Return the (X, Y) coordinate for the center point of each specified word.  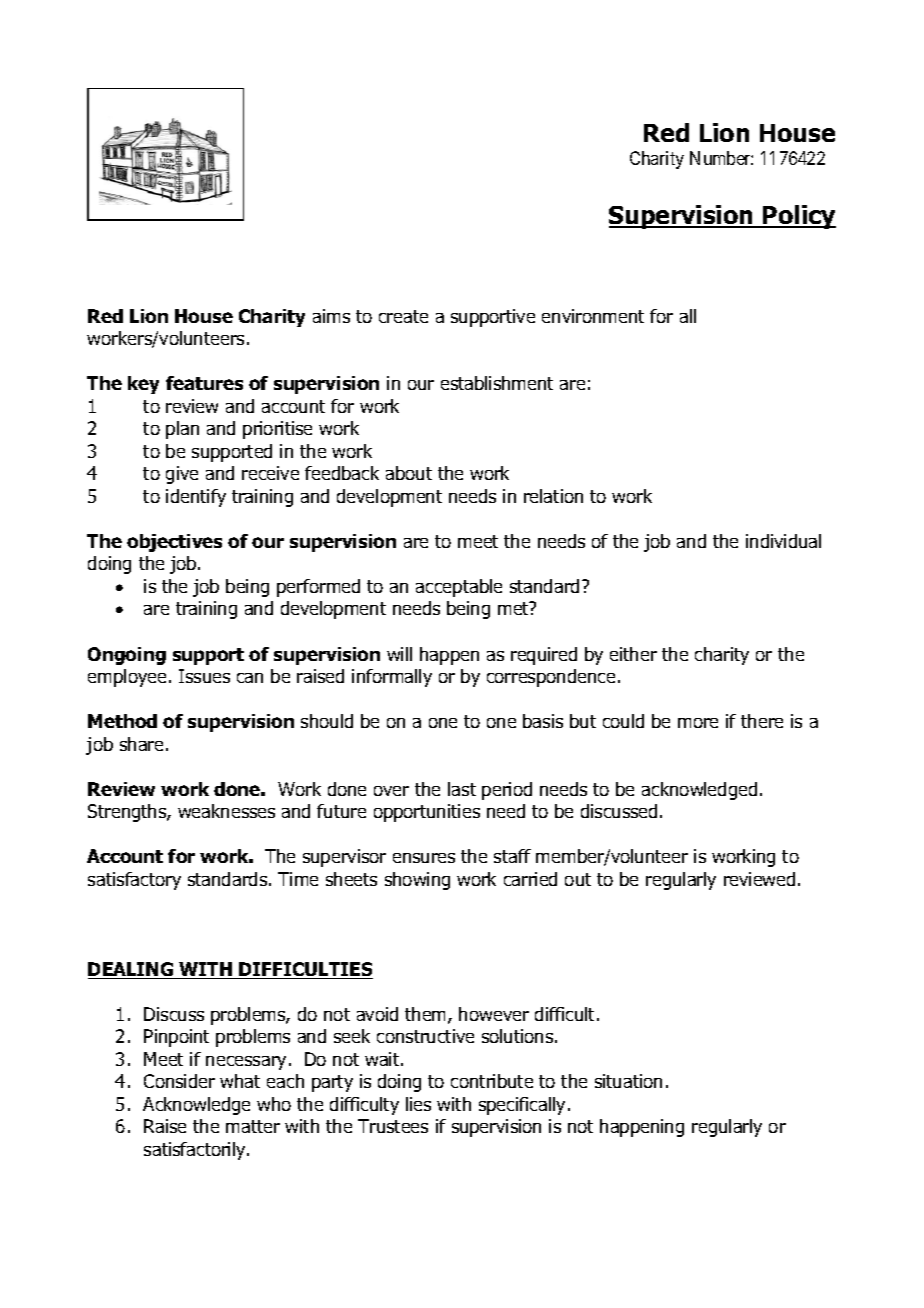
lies (418, 1104)
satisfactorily (196, 1151)
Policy (798, 217)
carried (530, 879)
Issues (204, 676)
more (698, 723)
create (403, 316)
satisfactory (134, 881)
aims (331, 316)
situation (628, 1081)
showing (417, 881)
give (182, 475)
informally (392, 678)
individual (783, 541)
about (409, 473)
